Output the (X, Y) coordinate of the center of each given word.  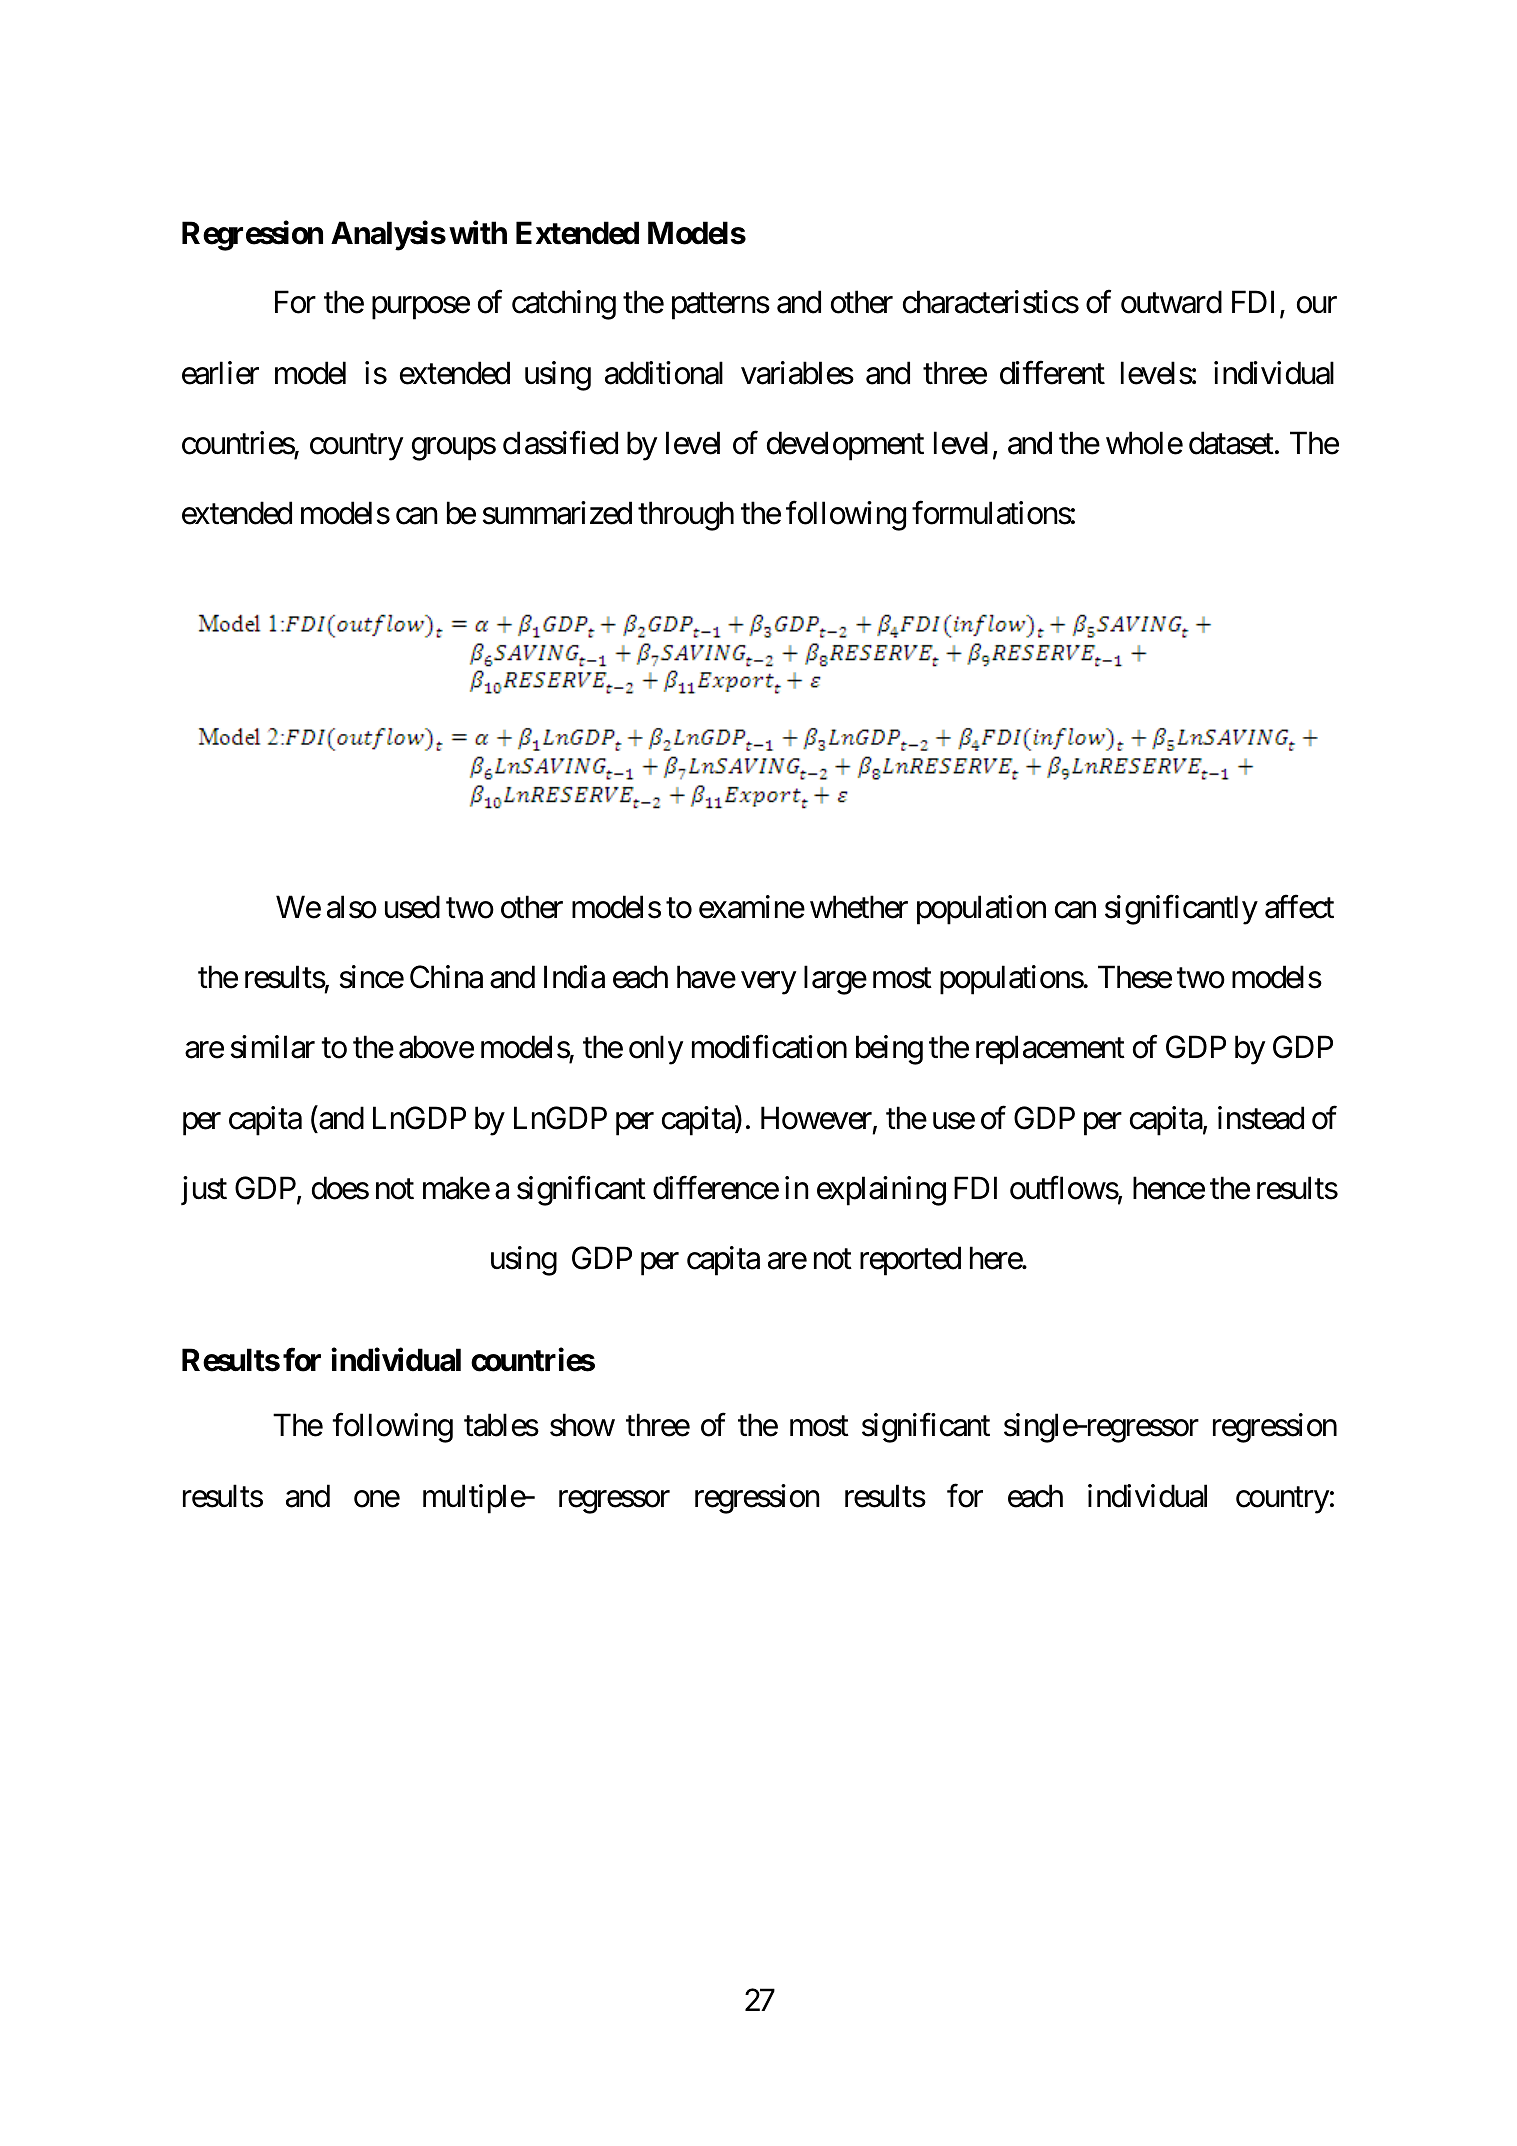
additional (664, 373)
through (686, 516)
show (582, 1425)
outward (1171, 302)
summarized (557, 513)
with (478, 232)
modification (769, 1047)
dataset (1231, 443)
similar (273, 1047)
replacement (1050, 1050)
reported (910, 1261)
